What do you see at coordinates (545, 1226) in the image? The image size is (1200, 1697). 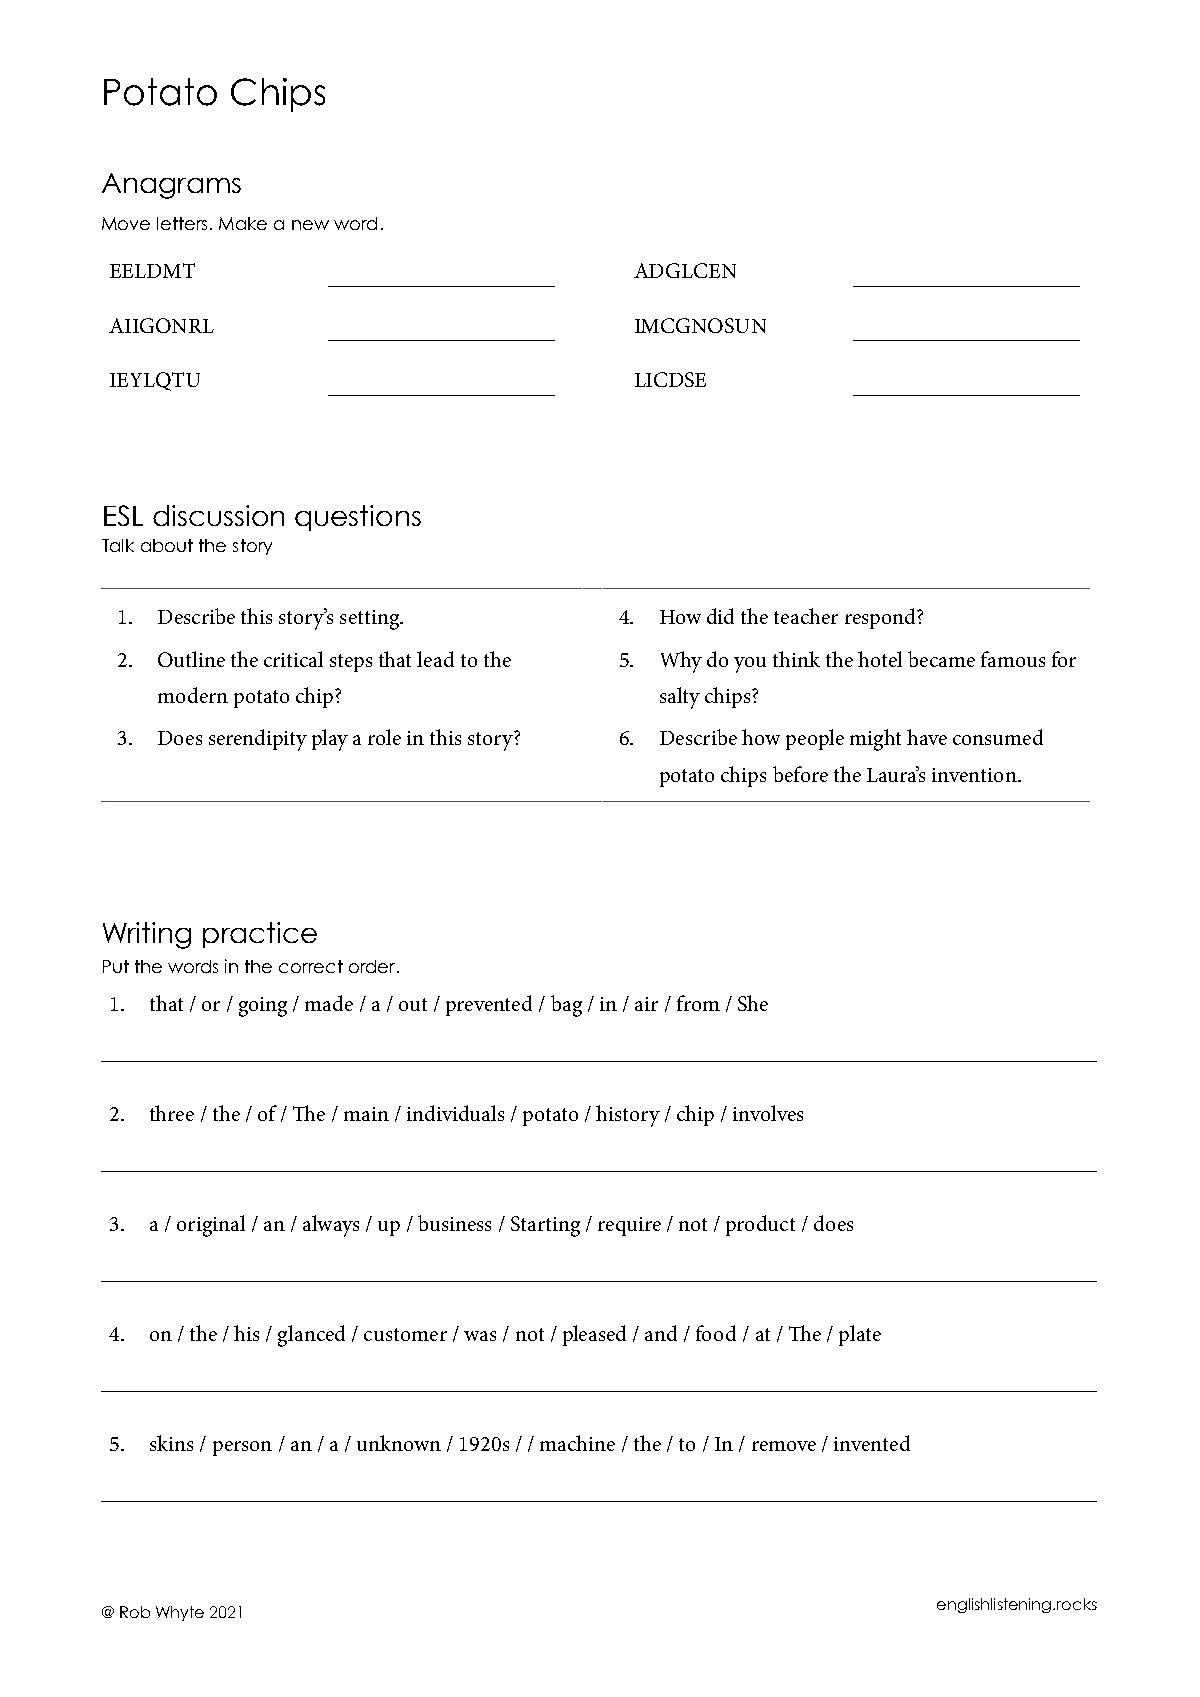 I see `Starting` at bounding box center [545, 1226].
